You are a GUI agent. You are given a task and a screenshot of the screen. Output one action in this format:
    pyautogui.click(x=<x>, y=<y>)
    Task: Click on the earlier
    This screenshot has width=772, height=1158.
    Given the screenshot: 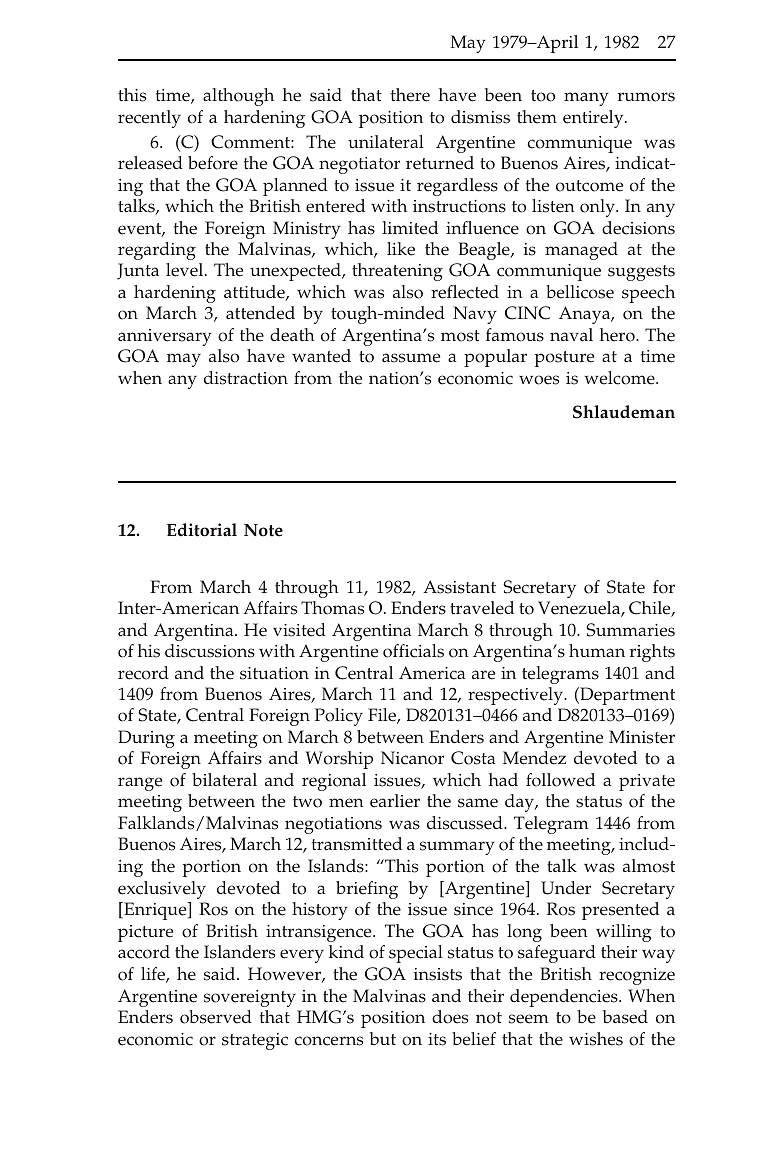 What is the action you would take?
    pyautogui.click(x=395, y=801)
